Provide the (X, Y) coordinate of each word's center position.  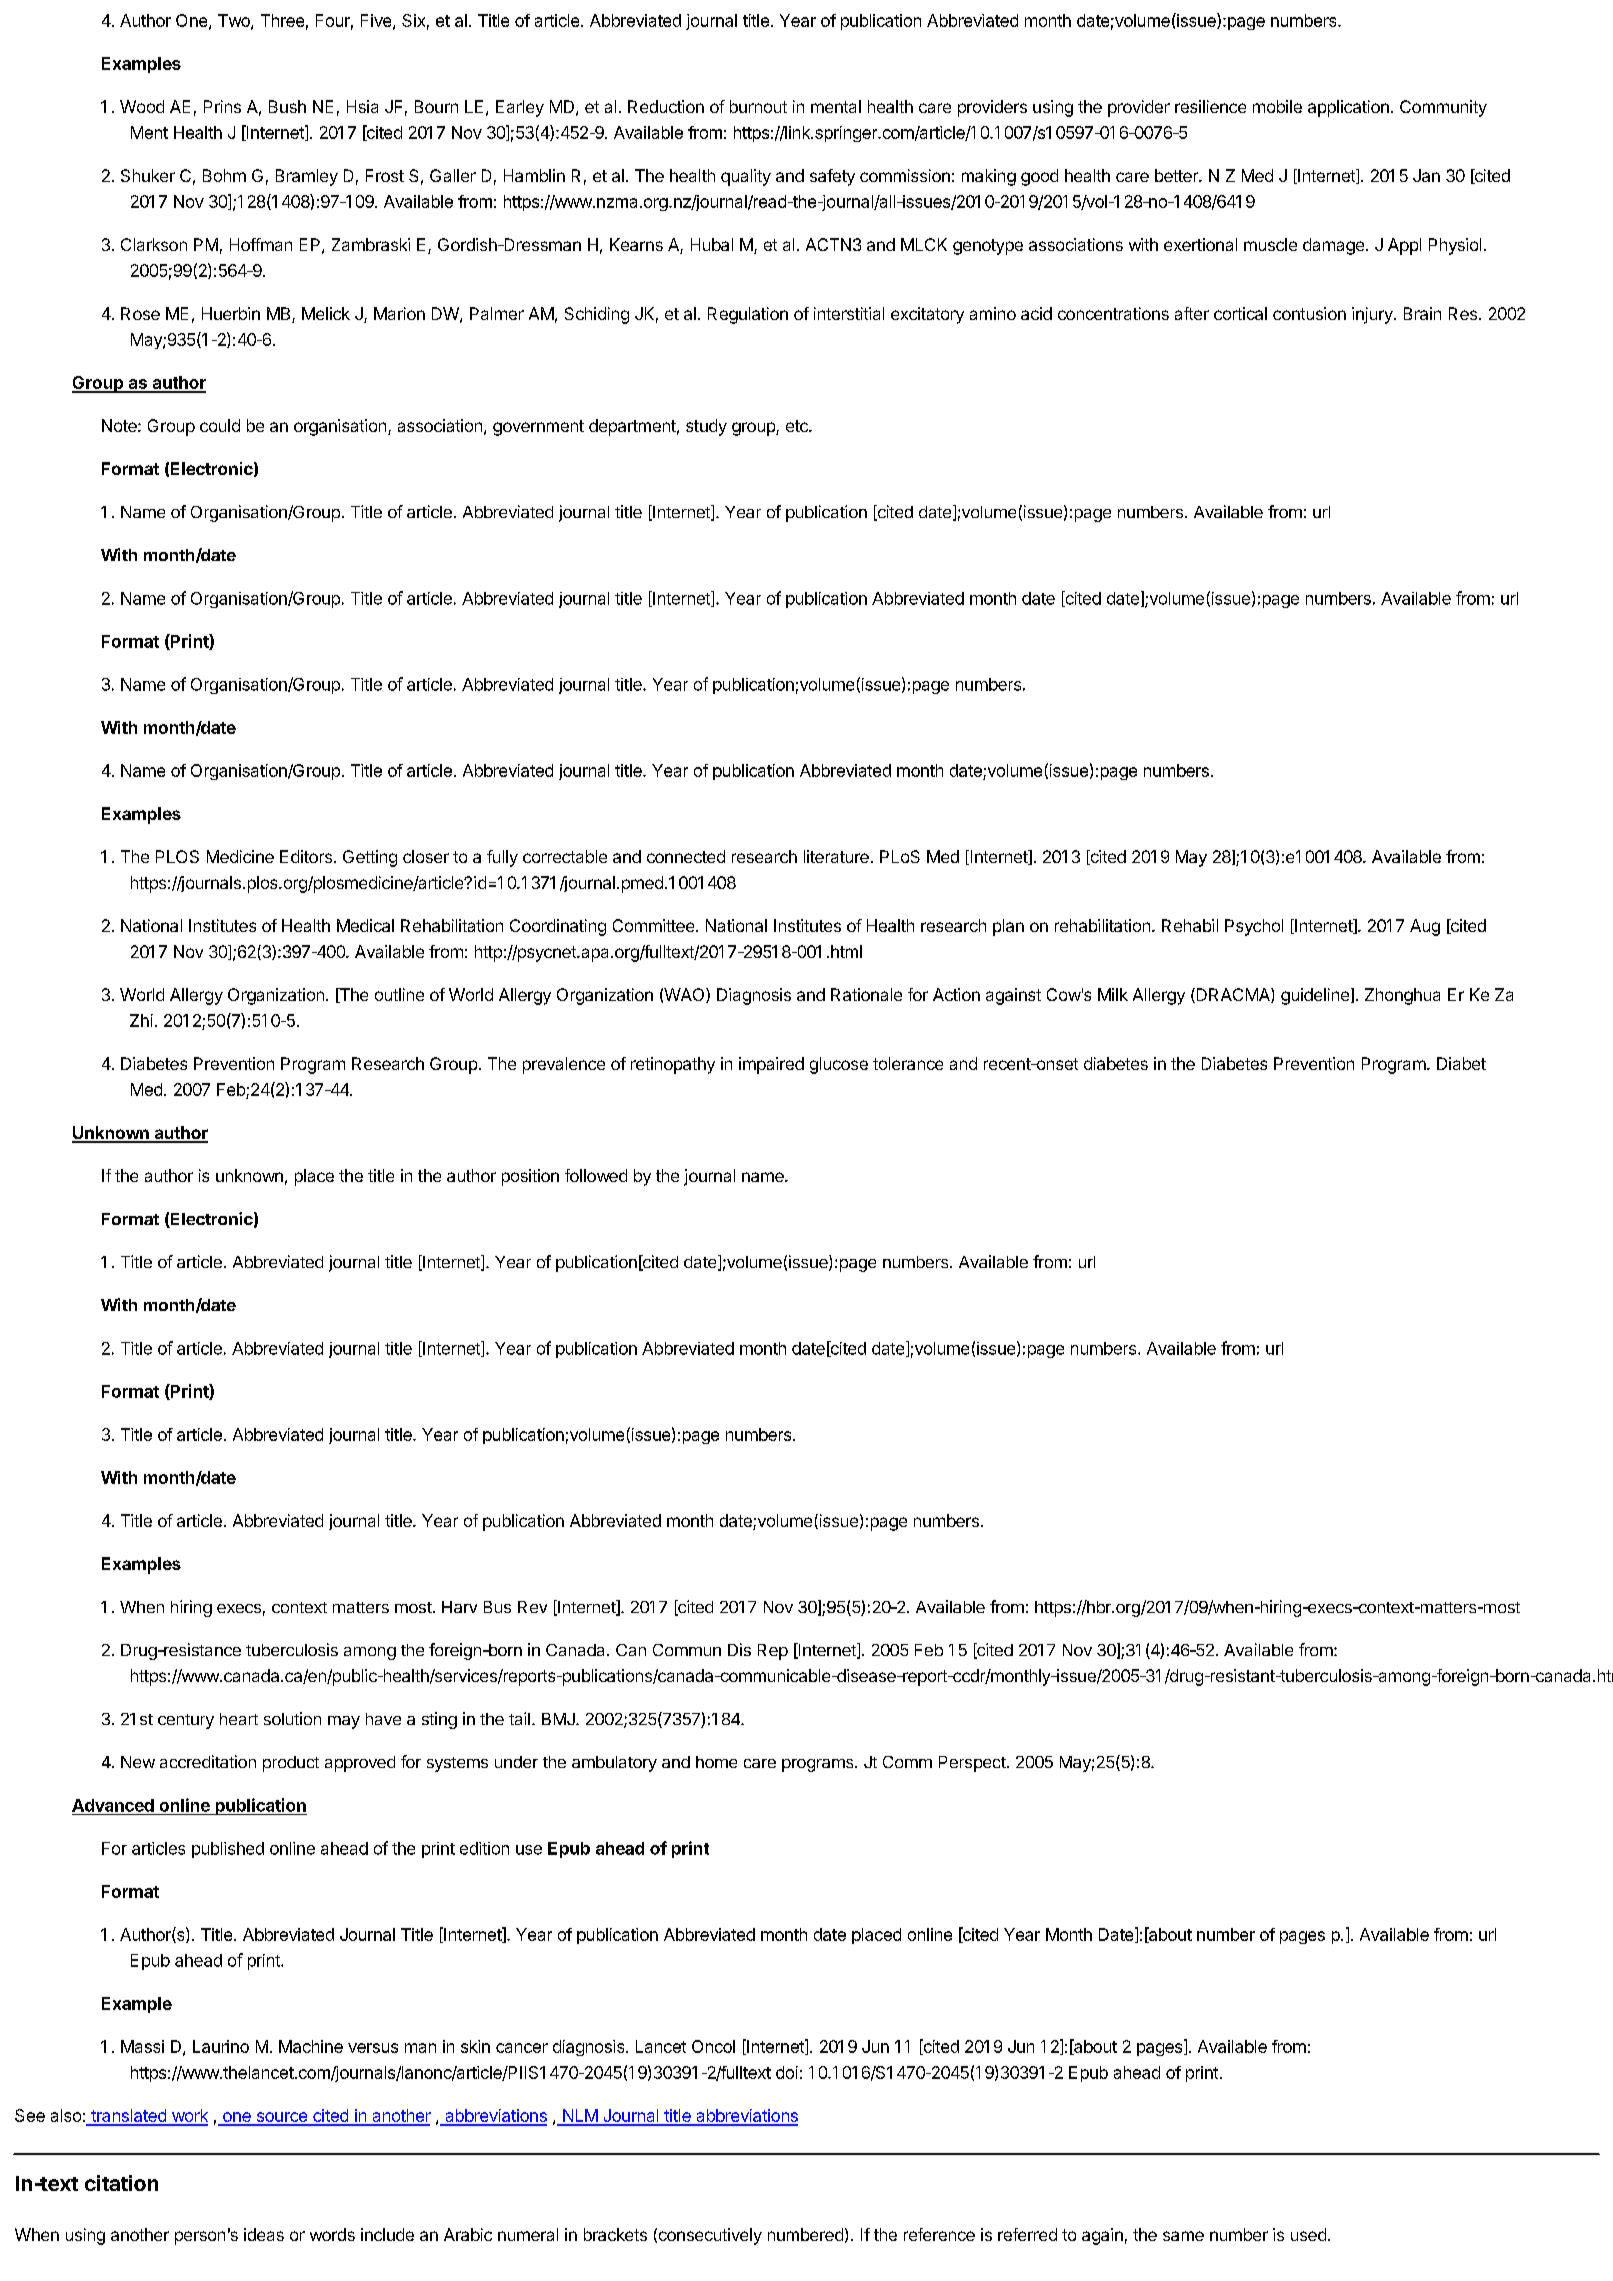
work (188, 2117)
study (706, 427)
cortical (1240, 313)
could (220, 425)
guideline (1315, 996)
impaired (771, 1065)
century (186, 1721)
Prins (222, 106)
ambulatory (614, 1764)
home (716, 1762)
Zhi (141, 1020)
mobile (1277, 106)
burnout (758, 106)
